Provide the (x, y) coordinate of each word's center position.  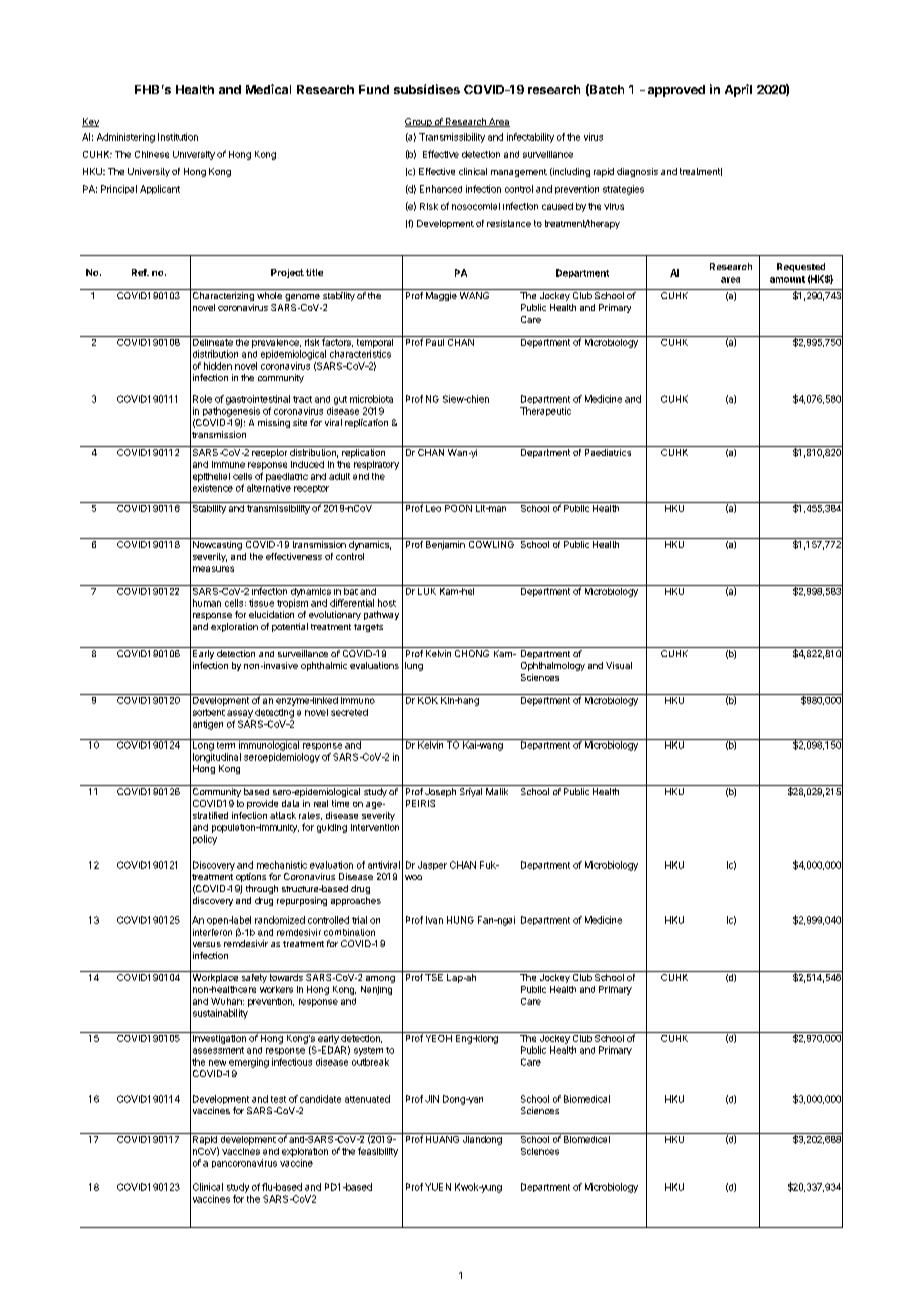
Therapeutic (545, 411)
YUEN (438, 1187)
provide (262, 804)
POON (458, 507)
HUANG (443, 1138)
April (738, 90)
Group (419, 122)
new (217, 1063)
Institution (178, 137)
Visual (619, 665)
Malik (497, 791)
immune (228, 464)
